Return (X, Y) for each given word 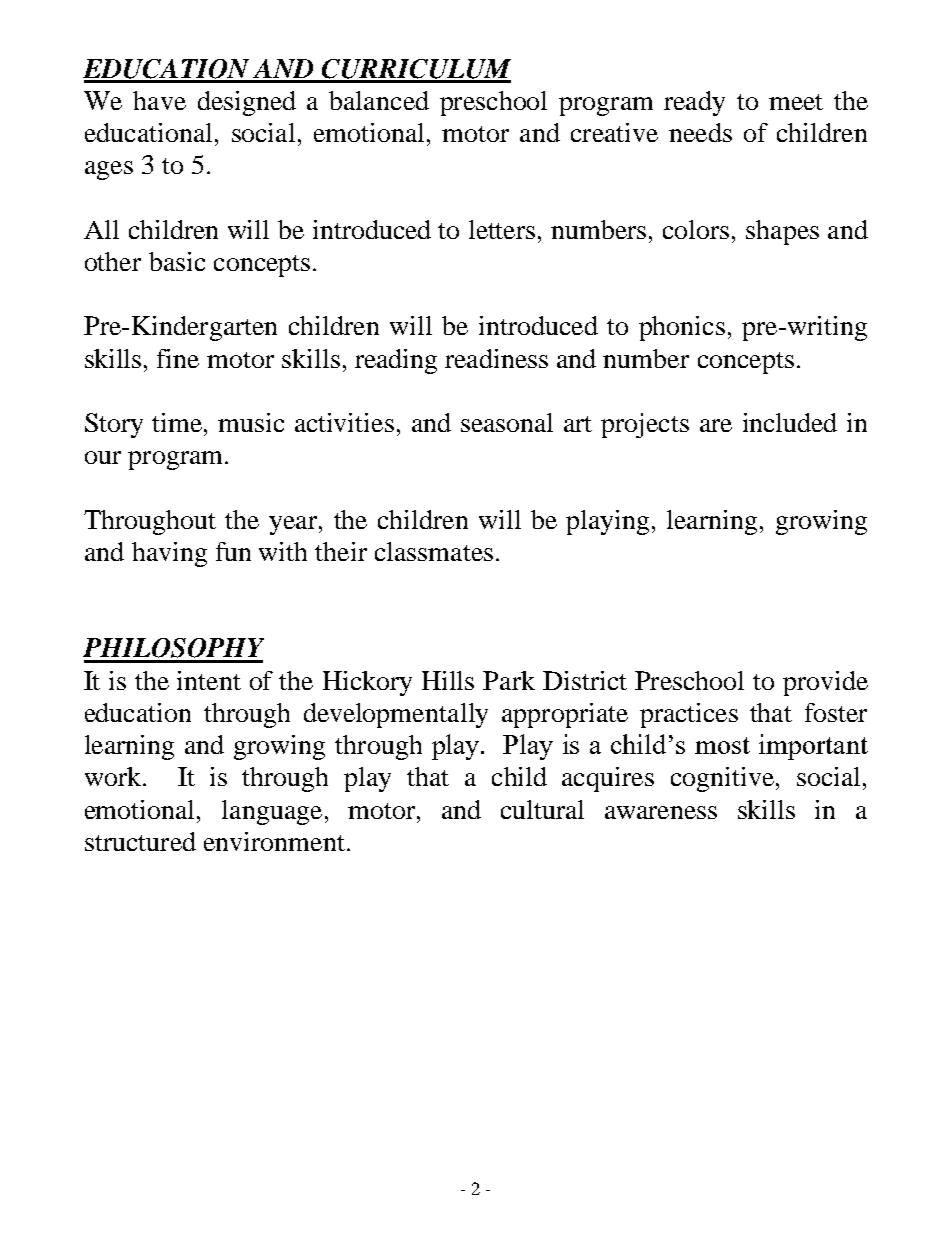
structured (140, 841)
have (159, 100)
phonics (682, 328)
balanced (379, 100)
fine (178, 358)
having (169, 554)
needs (700, 132)
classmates (434, 551)
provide (825, 683)
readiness (496, 358)
